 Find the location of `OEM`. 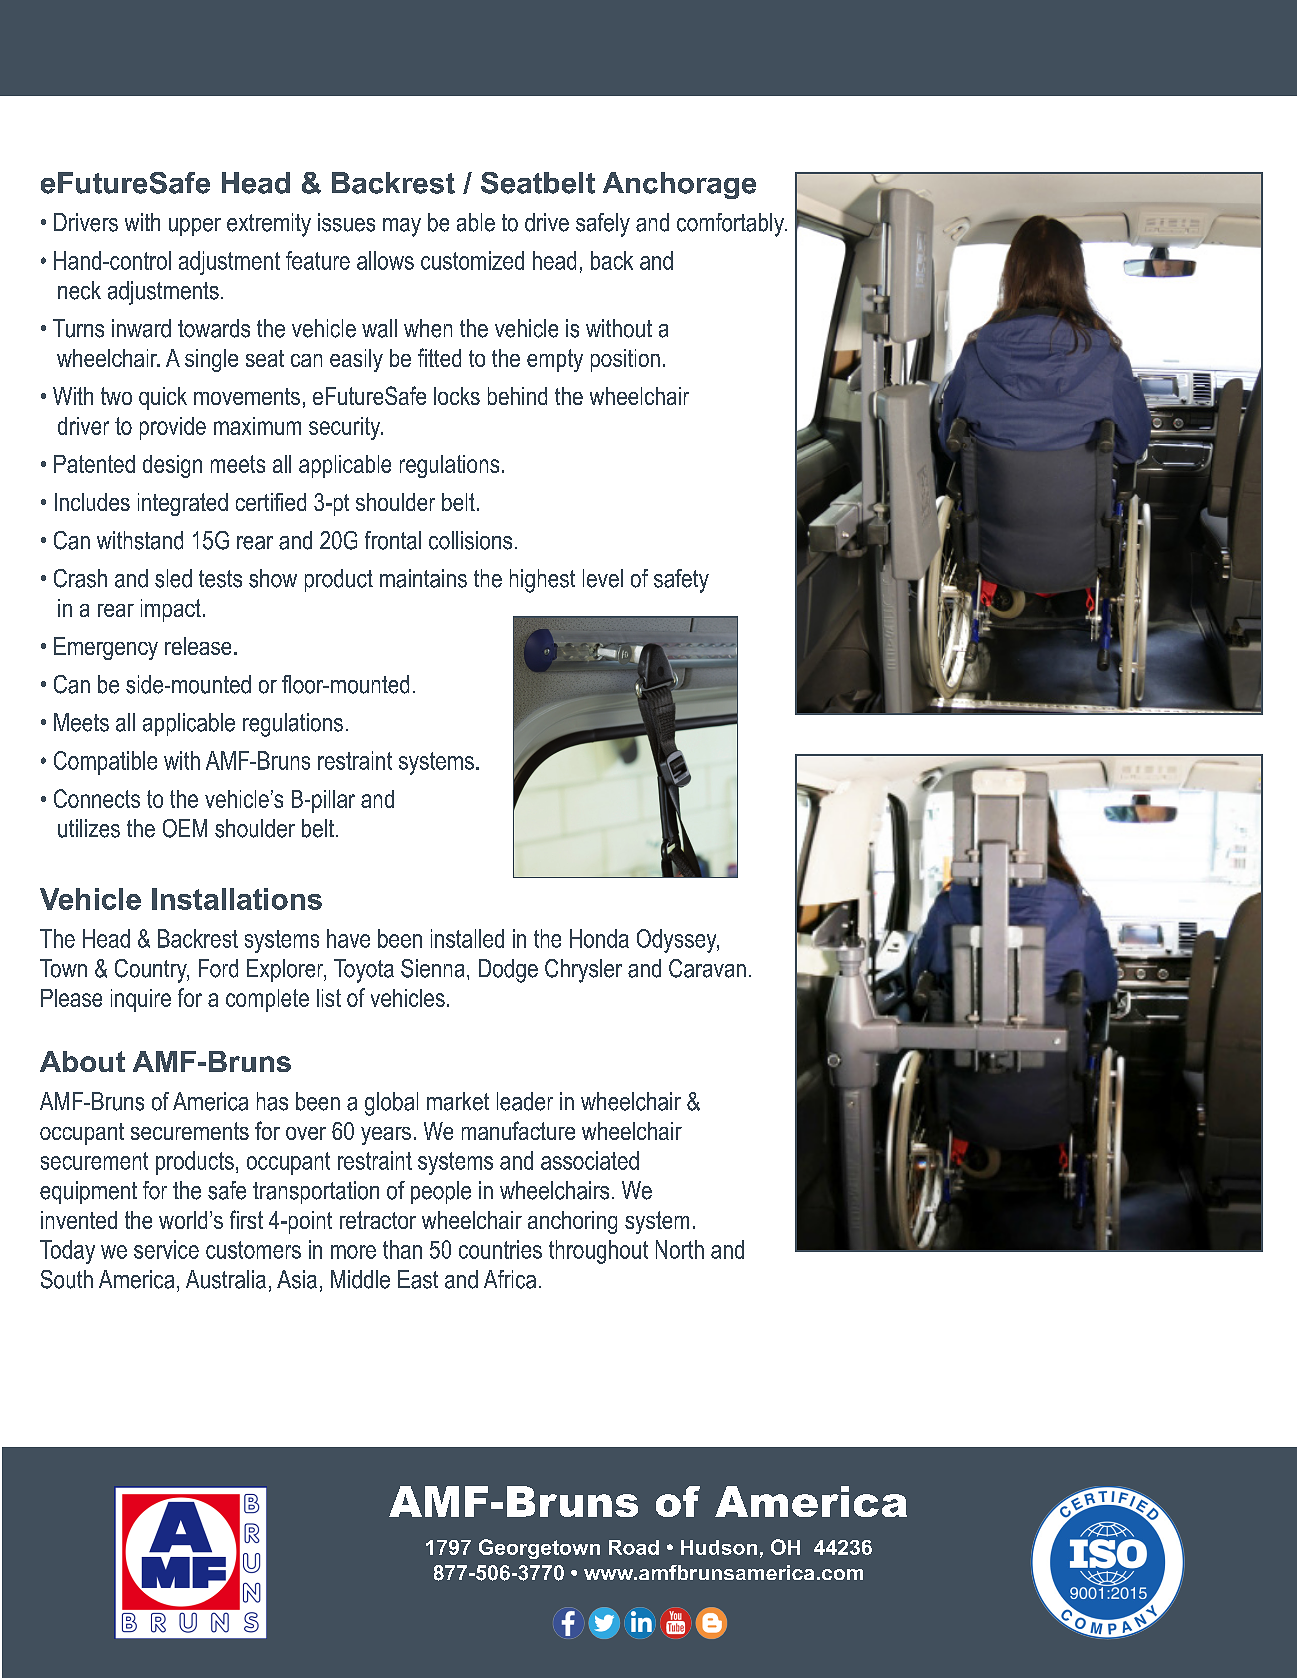

OEM is located at coordinates (185, 828).
